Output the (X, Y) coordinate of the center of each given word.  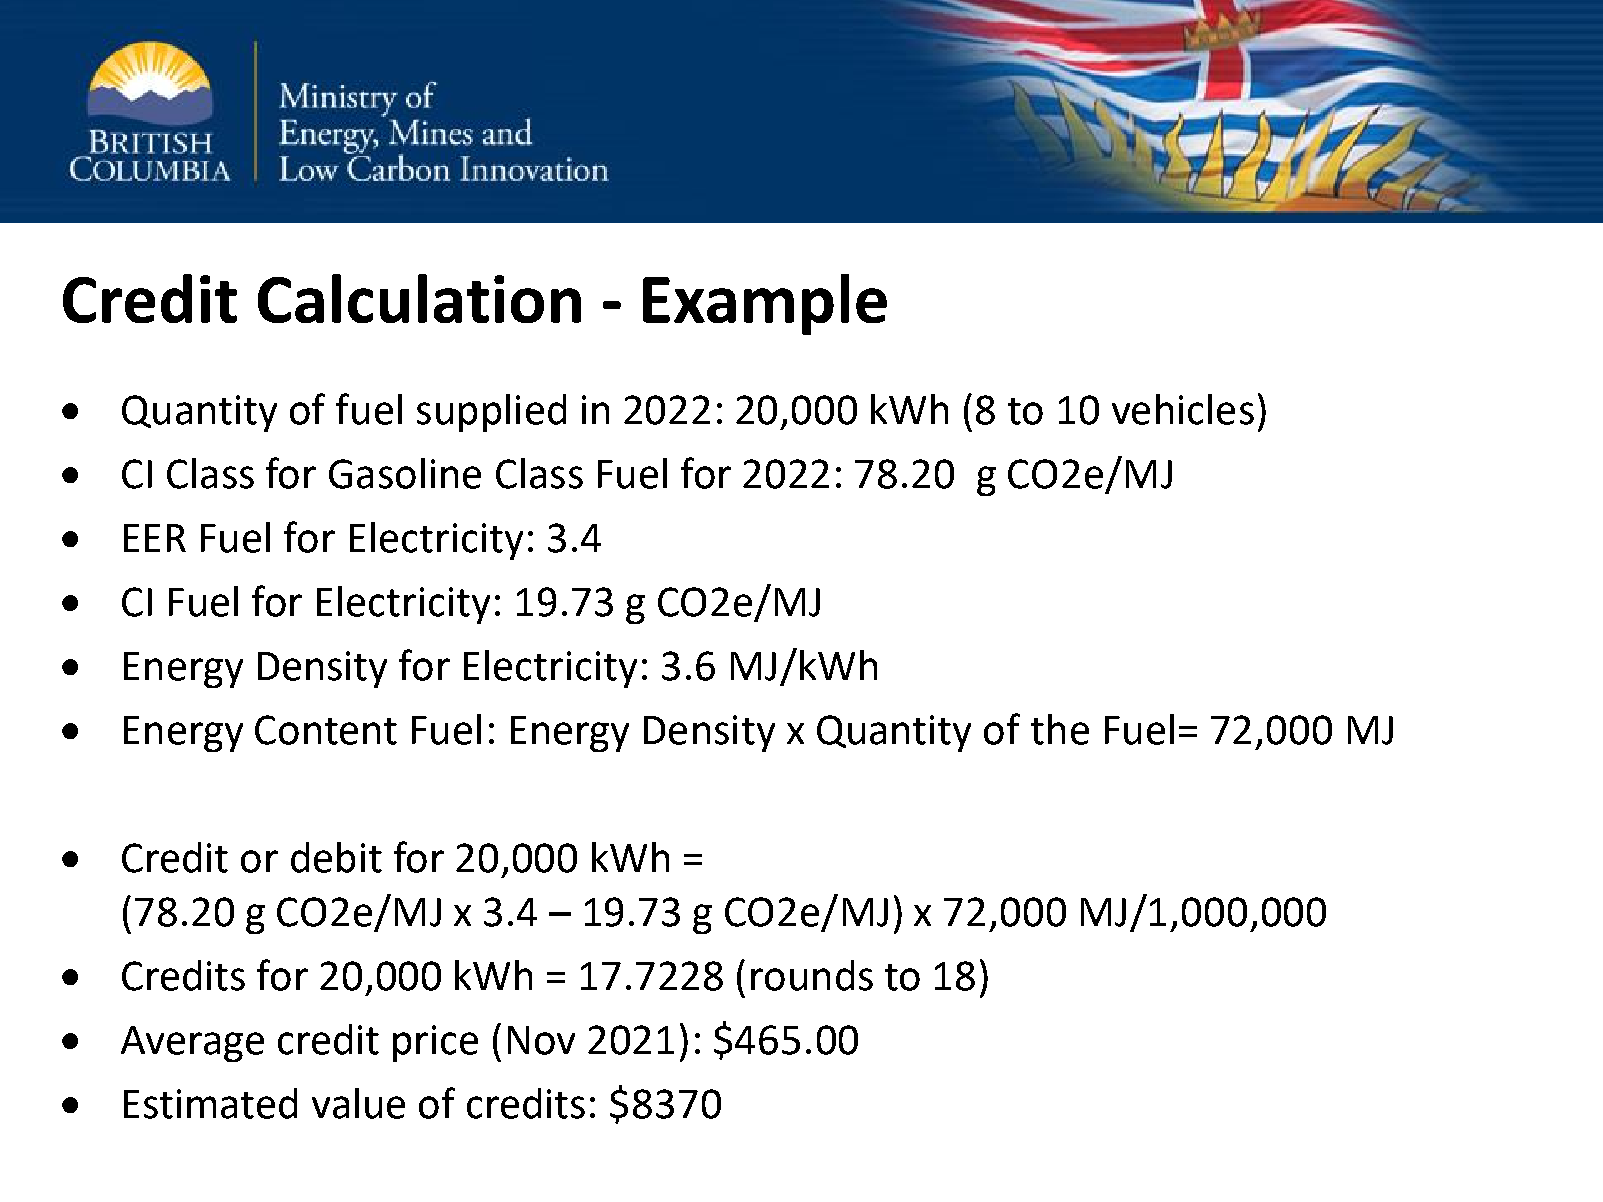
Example (765, 304)
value (358, 1103)
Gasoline (405, 473)
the (1060, 729)
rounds (812, 975)
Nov (541, 1040)
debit (336, 857)
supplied (491, 413)
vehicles (1183, 409)
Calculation (419, 298)
